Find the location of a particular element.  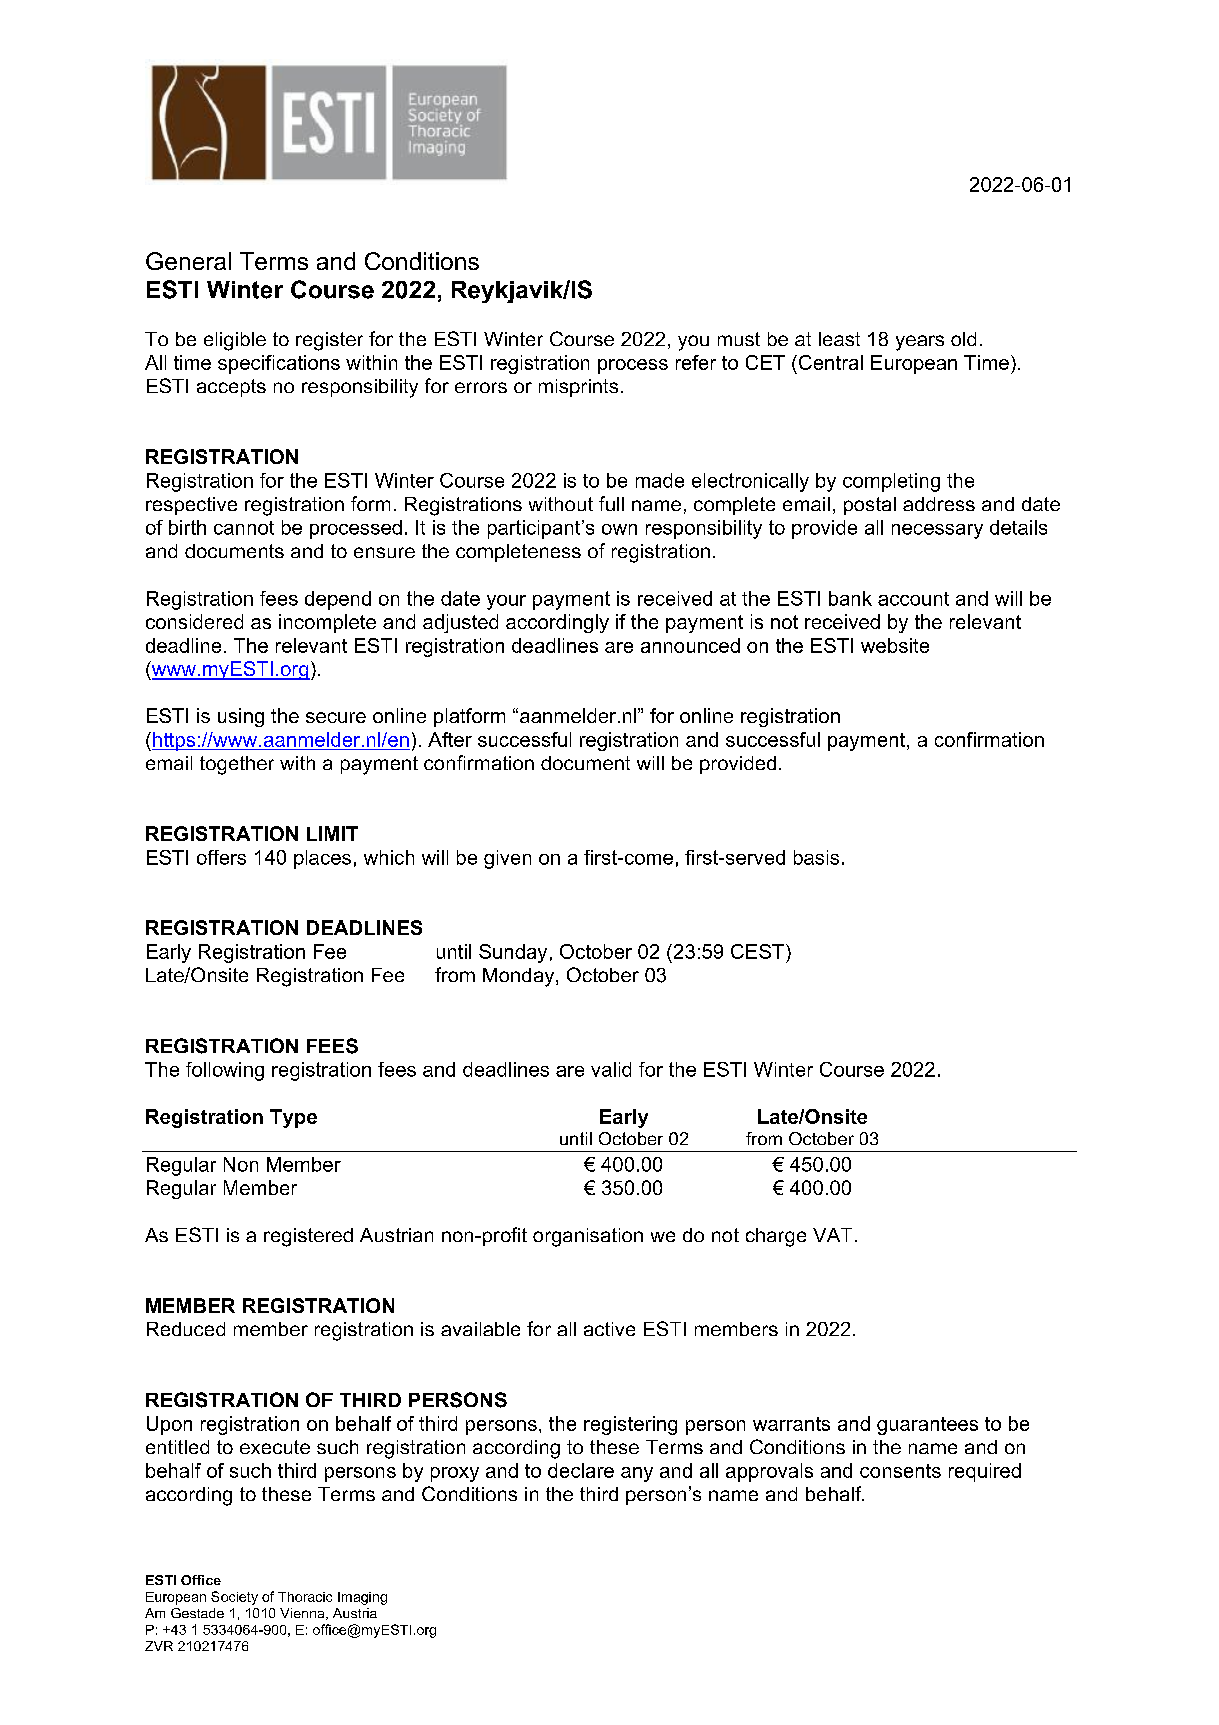

declare is located at coordinates (581, 1470).
